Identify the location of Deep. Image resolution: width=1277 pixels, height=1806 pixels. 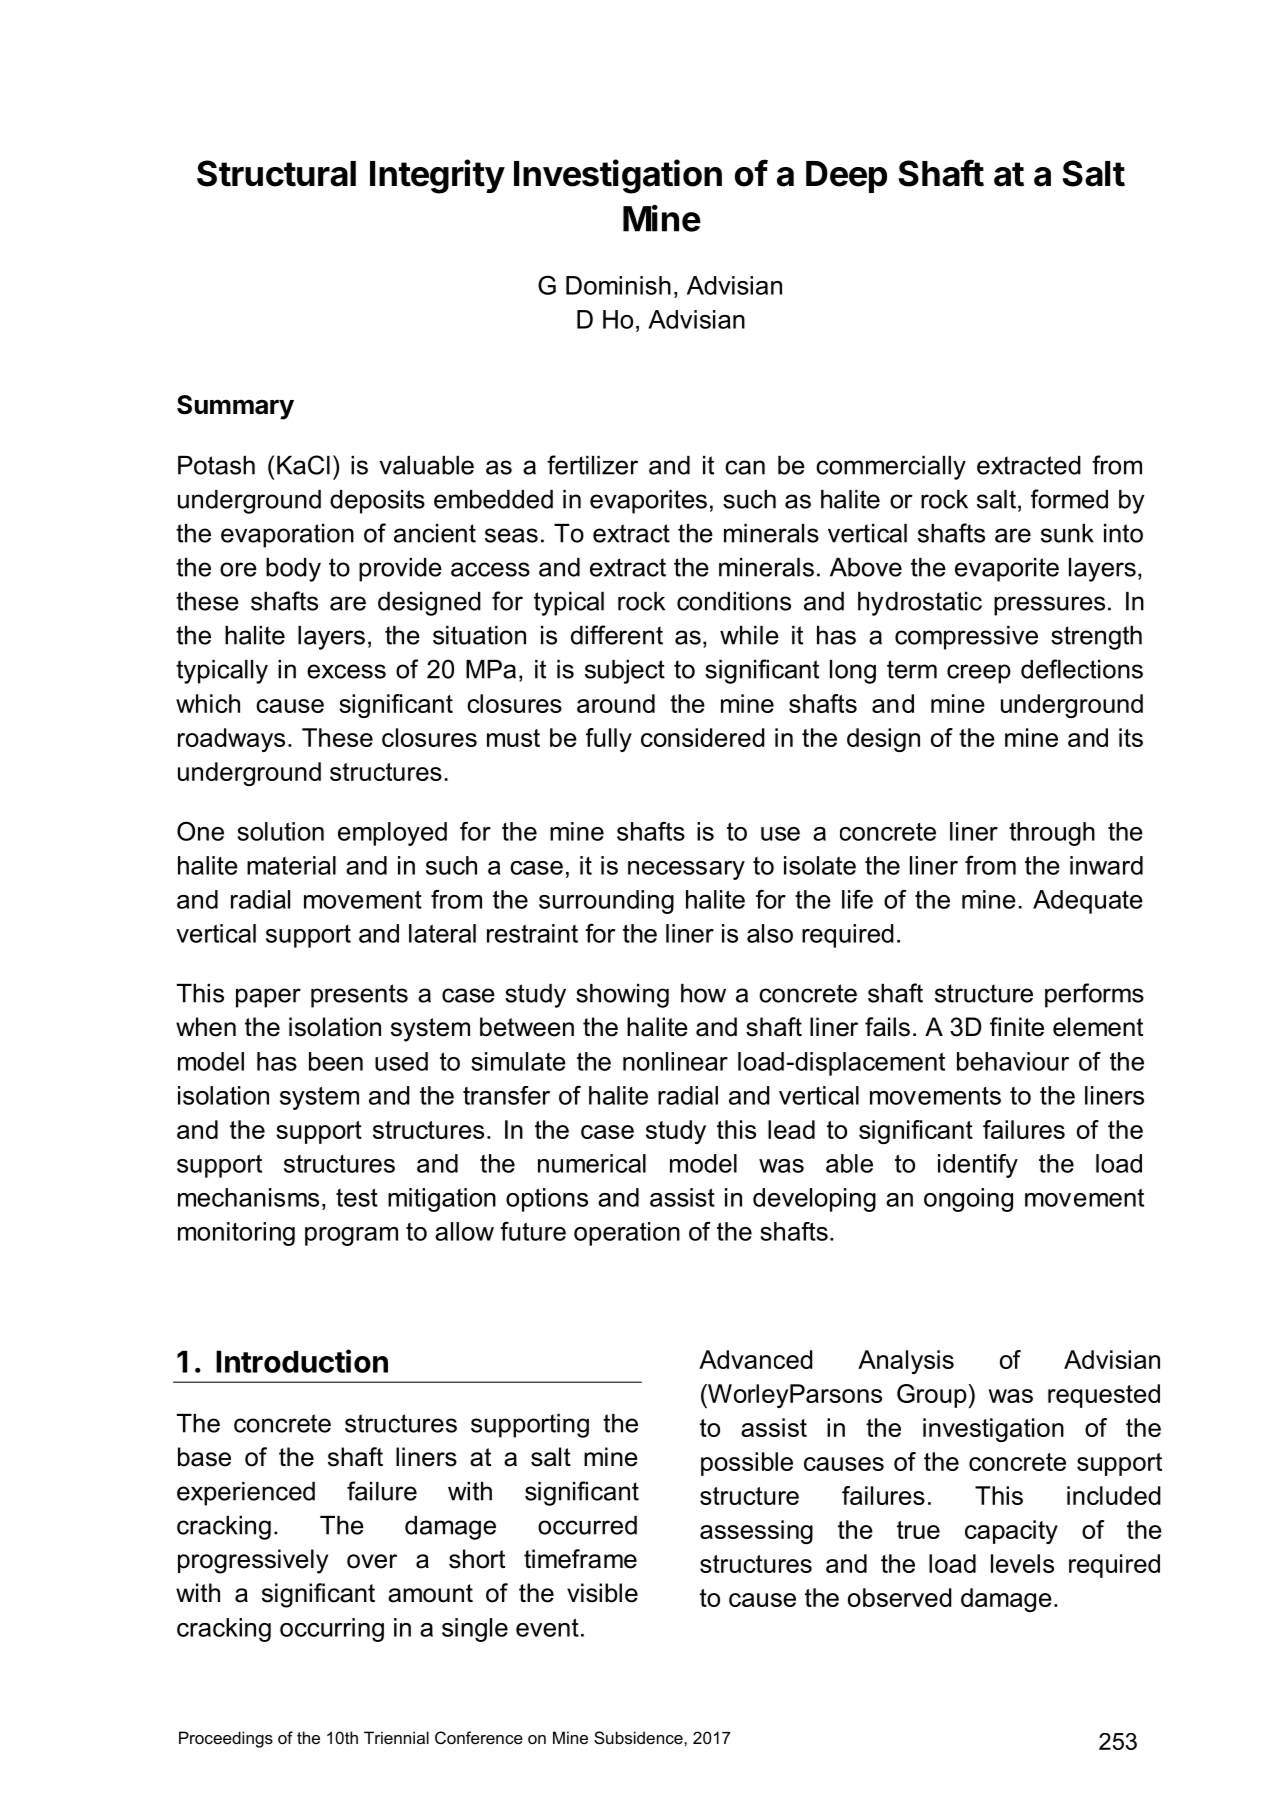
(846, 177).
